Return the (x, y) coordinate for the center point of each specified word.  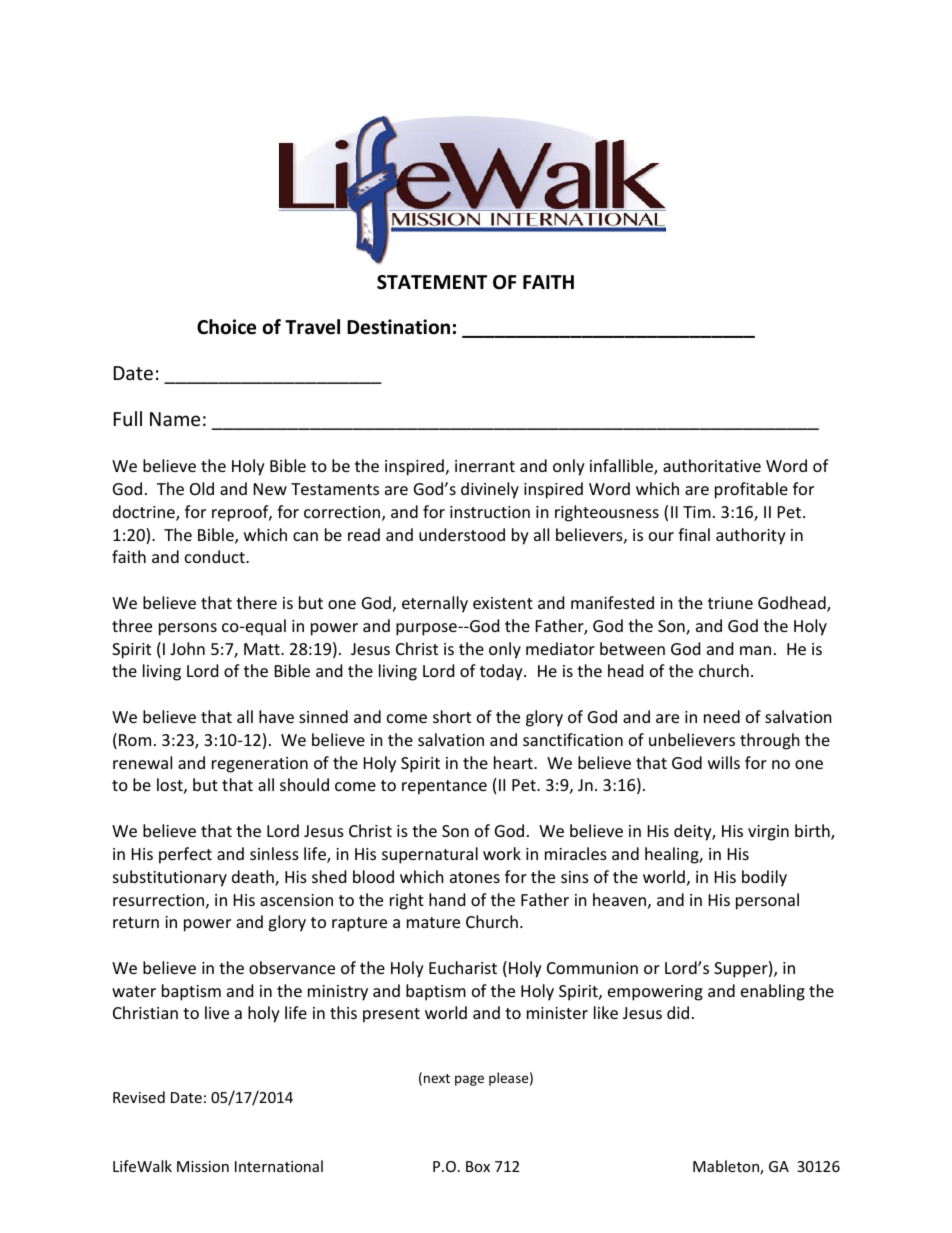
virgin (768, 833)
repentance (444, 787)
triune (730, 603)
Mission (203, 1166)
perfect (185, 855)
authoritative (712, 465)
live (217, 1012)
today (502, 672)
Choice (226, 327)
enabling (773, 992)
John (187, 648)
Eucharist (463, 967)
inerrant (485, 466)
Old (202, 488)
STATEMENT (432, 282)
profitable (751, 490)
